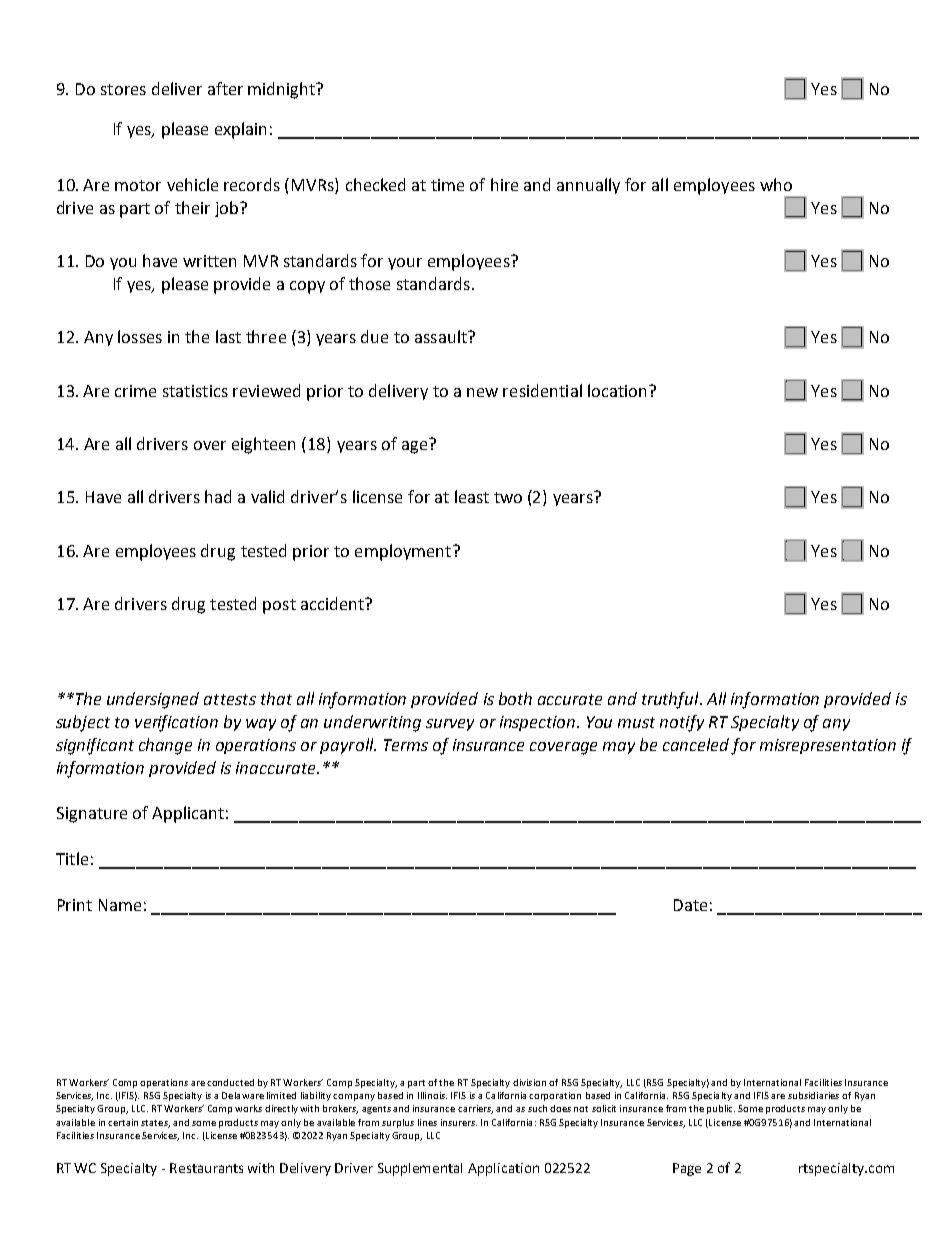  Describe the element at coordinates (123, 1122) in the image. I see `certain` at that location.
